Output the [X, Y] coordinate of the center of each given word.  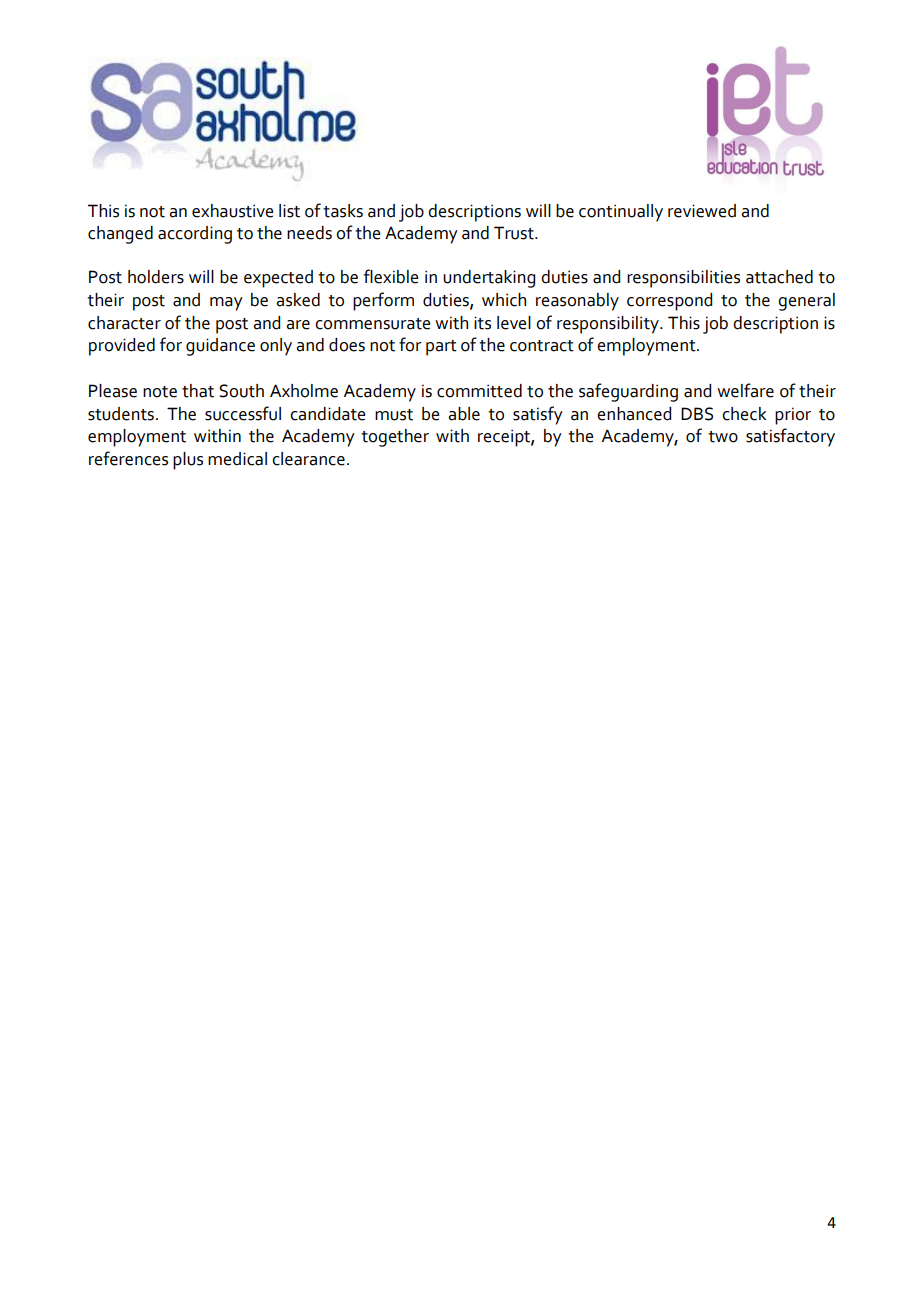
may [226, 304]
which [504, 300]
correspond [669, 302]
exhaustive [233, 211]
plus [188, 461]
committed [479, 391]
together [395, 438]
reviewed [702, 211]
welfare [745, 390]
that [198, 391]
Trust [515, 233]
